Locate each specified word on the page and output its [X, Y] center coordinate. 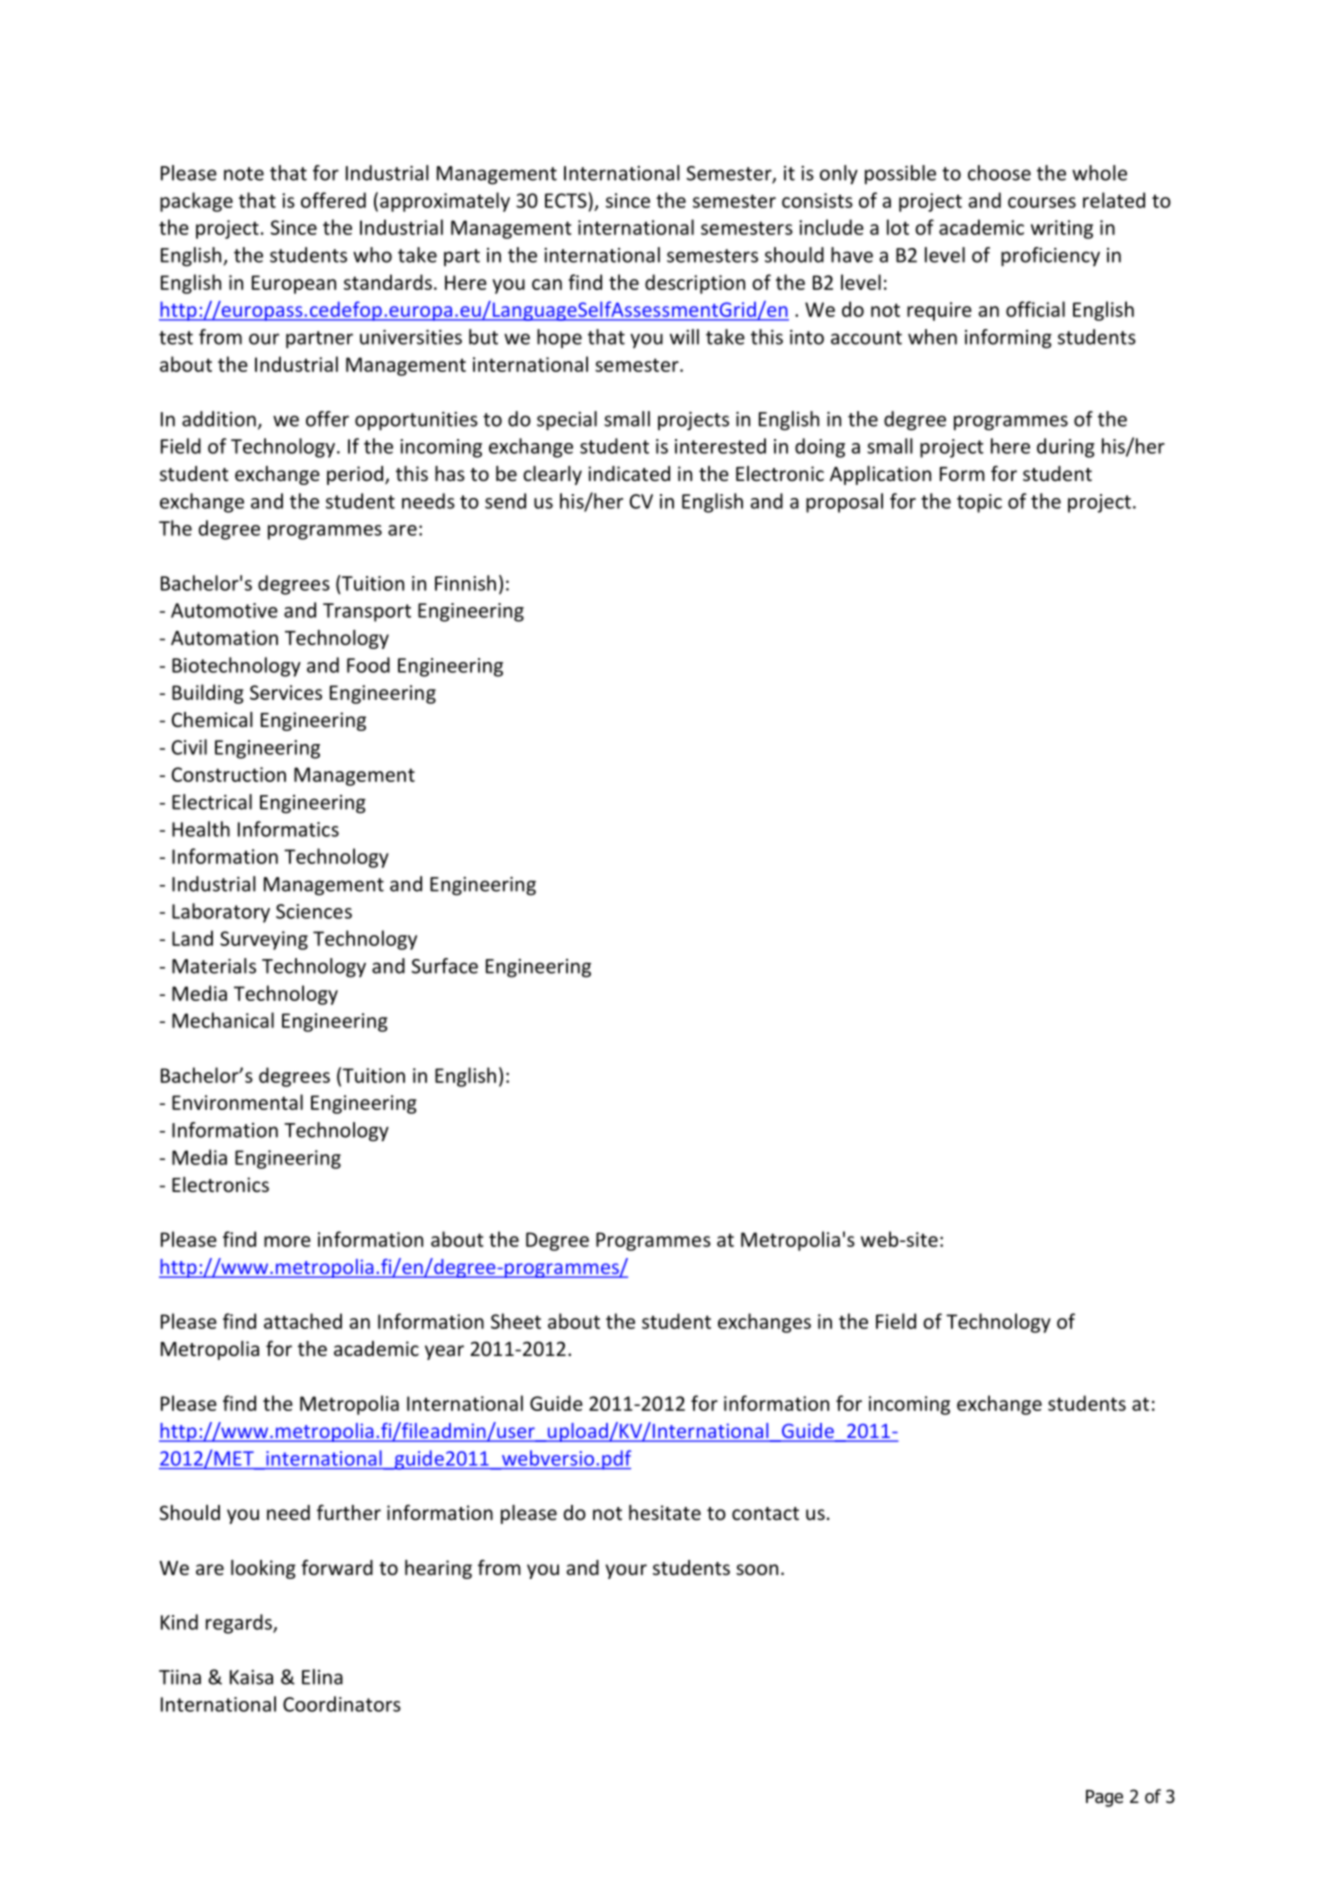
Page [1104, 1798]
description [695, 284]
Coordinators [342, 1704]
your [626, 1571]
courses [1042, 202]
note [244, 174]
